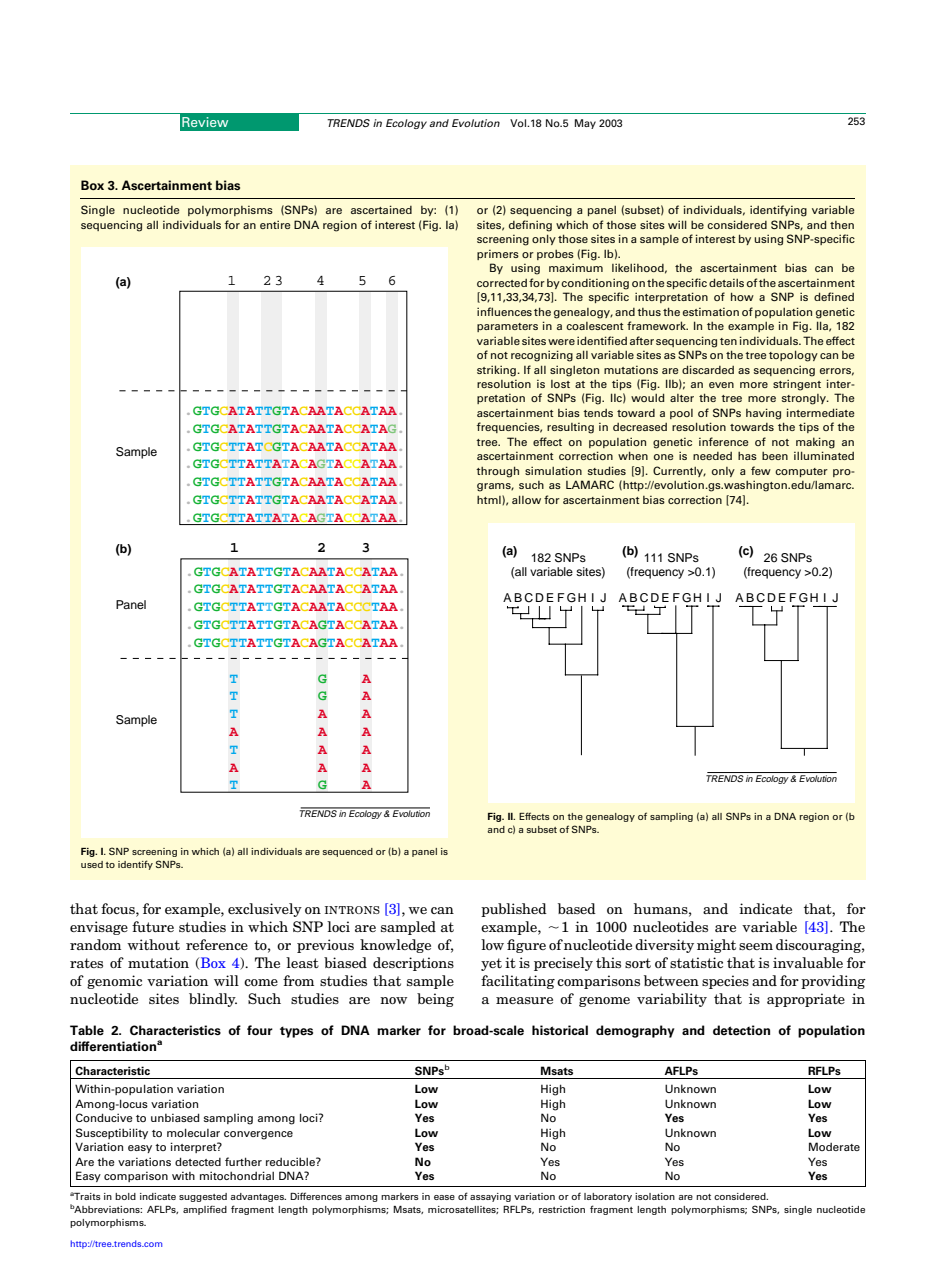  What do you see at coordinates (205, 122) in the screenshot?
I see `Review` at bounding box center [205, 122].
